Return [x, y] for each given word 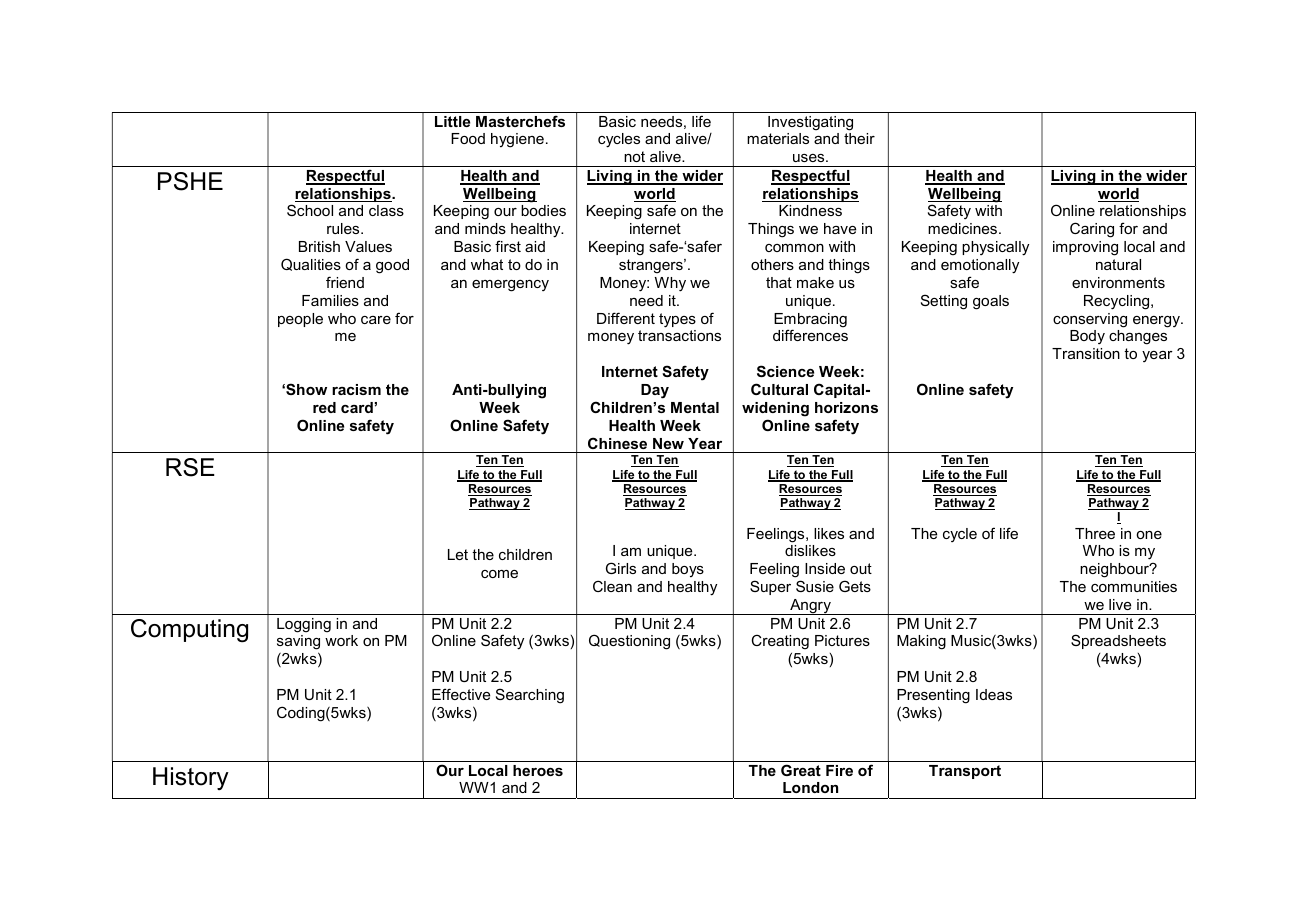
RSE [190, 467]
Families [330, 300]
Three [1095, 533]
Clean [612, 586]
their [859, 138]
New [668, 443]
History [191, 778]
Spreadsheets [1118, 641]
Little [452, 121]
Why [670, 284]
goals [991, 302]
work [341, 640]
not [634, 156]
